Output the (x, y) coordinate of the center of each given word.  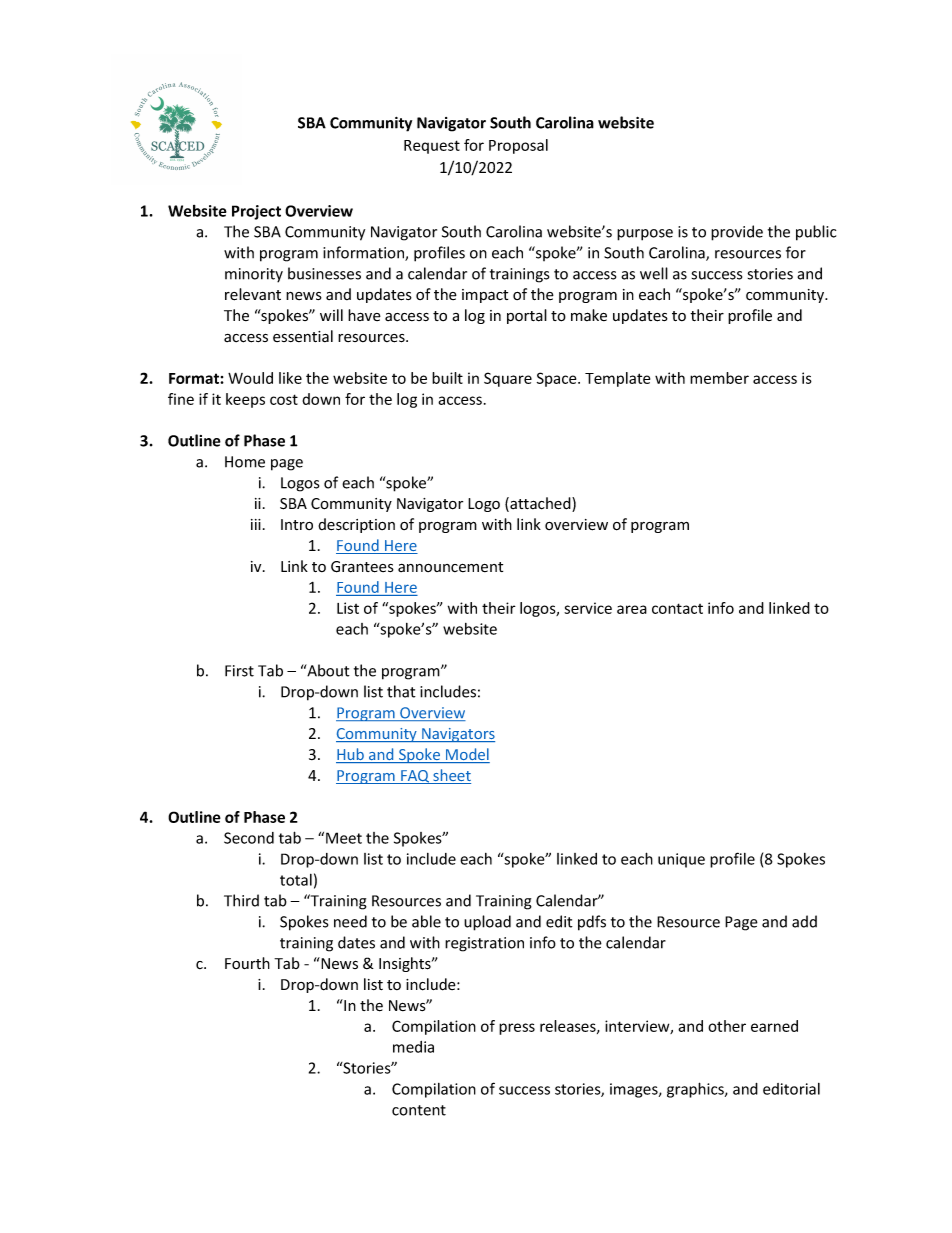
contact (677, 608)
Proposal (518, 146)
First (239, 671)
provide (737, 233)
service (588, 608)
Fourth (247, 963)
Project (256, 212)
